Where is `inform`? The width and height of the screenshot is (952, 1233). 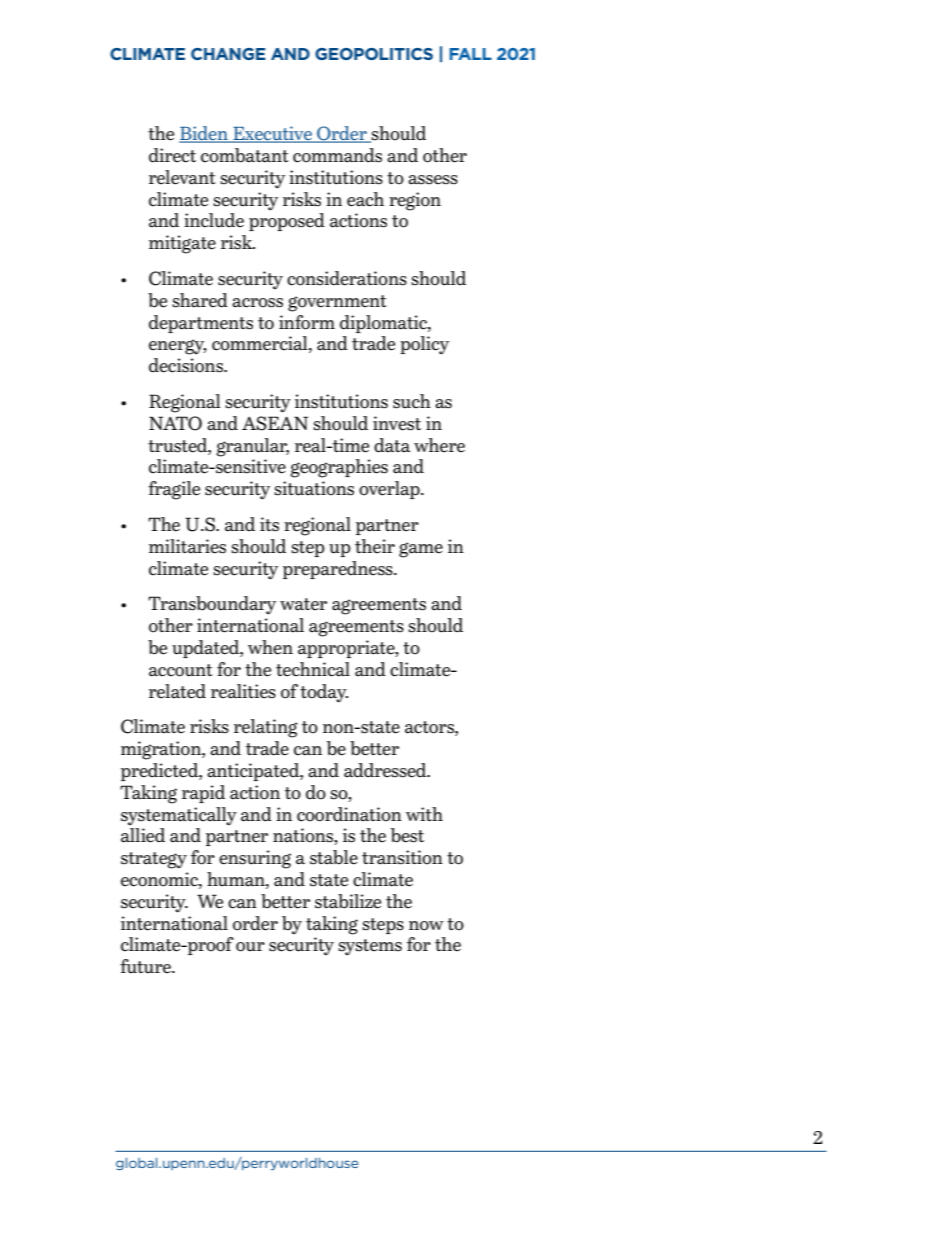
inform is located at coordinates (307, 322).
